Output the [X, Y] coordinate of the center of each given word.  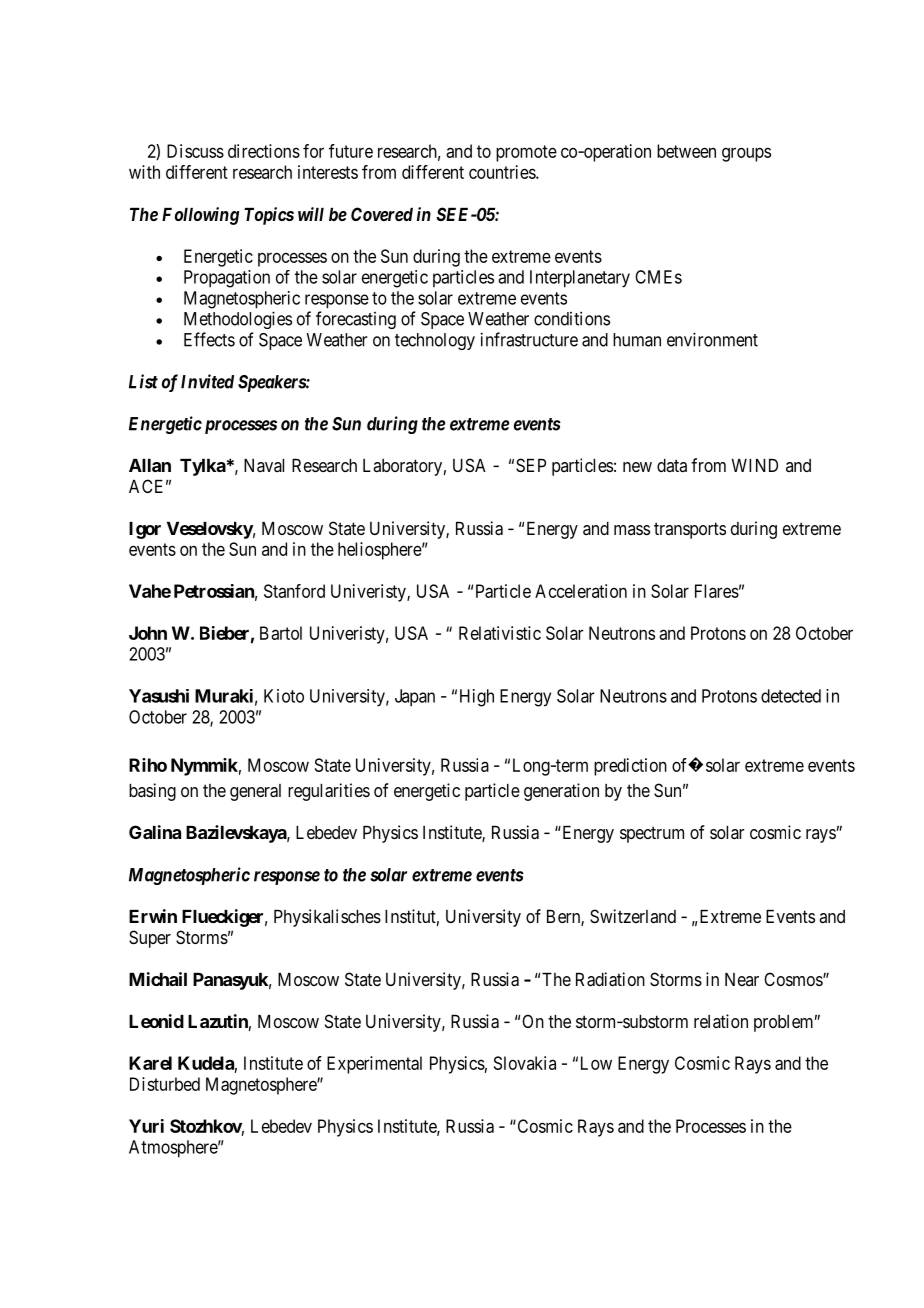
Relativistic [500, 633]
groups [746, 154]
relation [721, 1021]
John [148, 633]
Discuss [195, 151]
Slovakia [525, 1063]
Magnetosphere [262, 1086]
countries [503, 172]
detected [791, 696]
